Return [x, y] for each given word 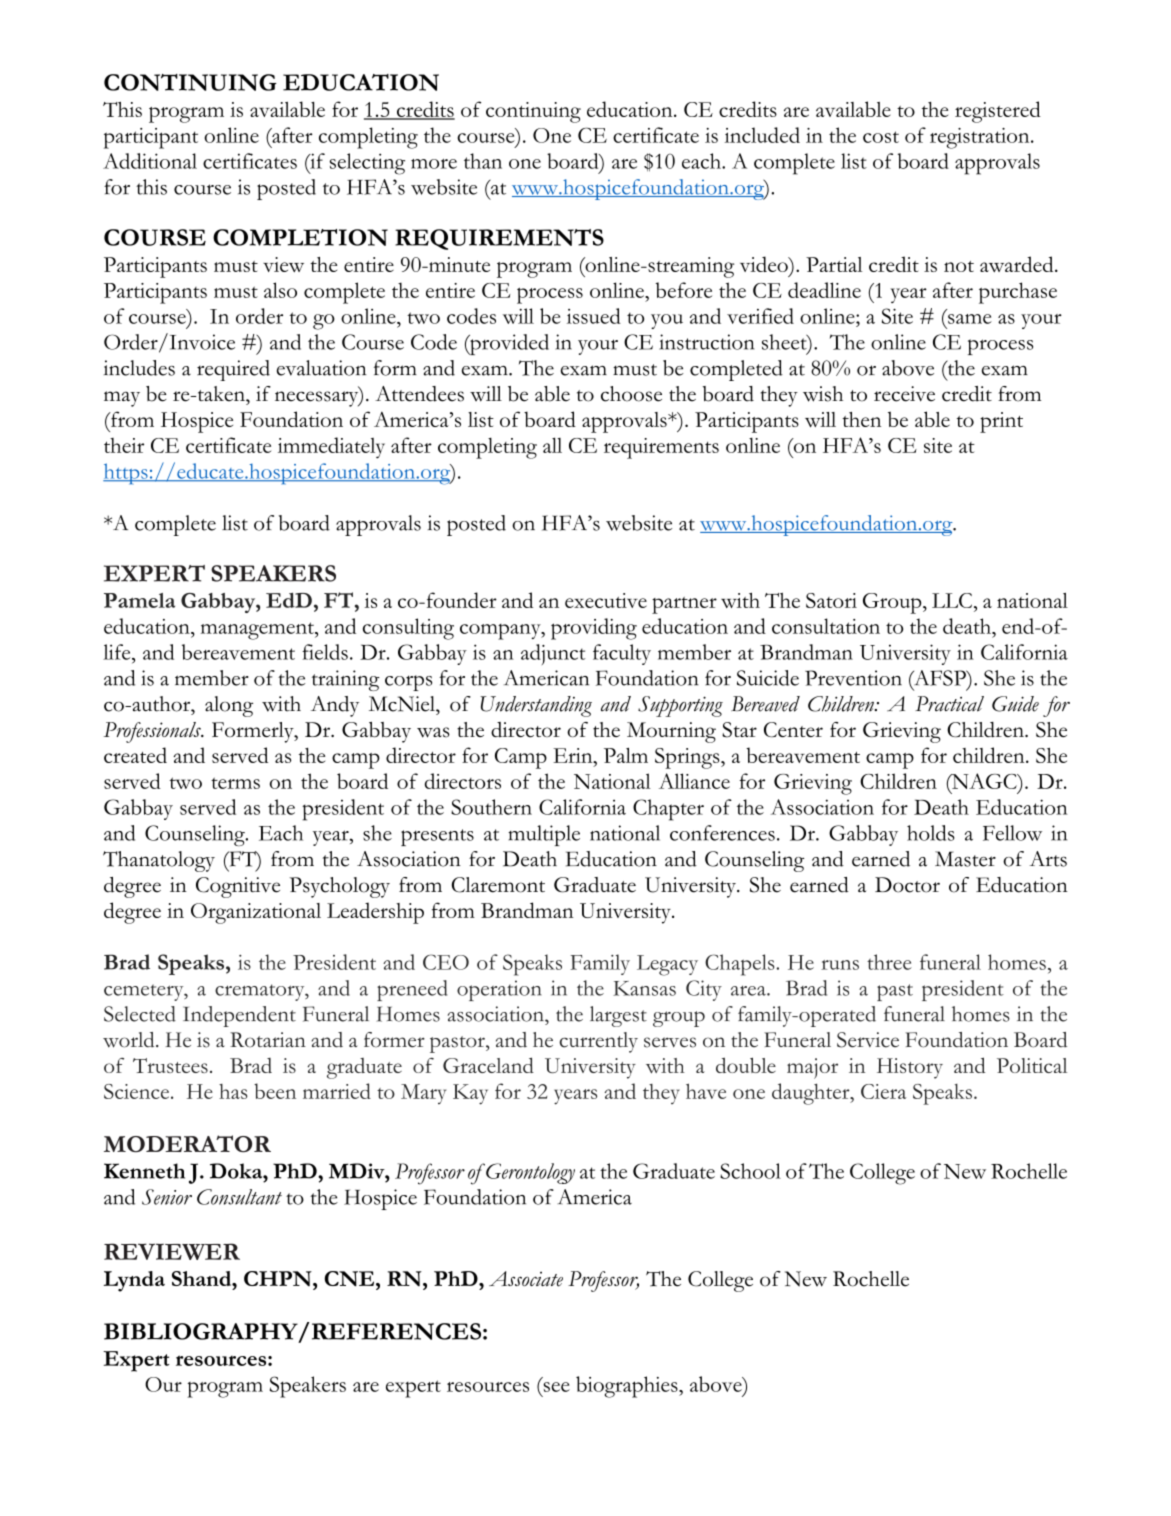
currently [598, 1042]
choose [631, 394]
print [1001, 422]
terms [235, 783]
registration [981, 138]
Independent [239, 1016]
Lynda [134, 1281]
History [910, 1068]
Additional [150, 161]
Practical [949, 704]
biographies [628, 1387]
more [434, 164]
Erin [574, 755]
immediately [331, 448]
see [556, 1387]
